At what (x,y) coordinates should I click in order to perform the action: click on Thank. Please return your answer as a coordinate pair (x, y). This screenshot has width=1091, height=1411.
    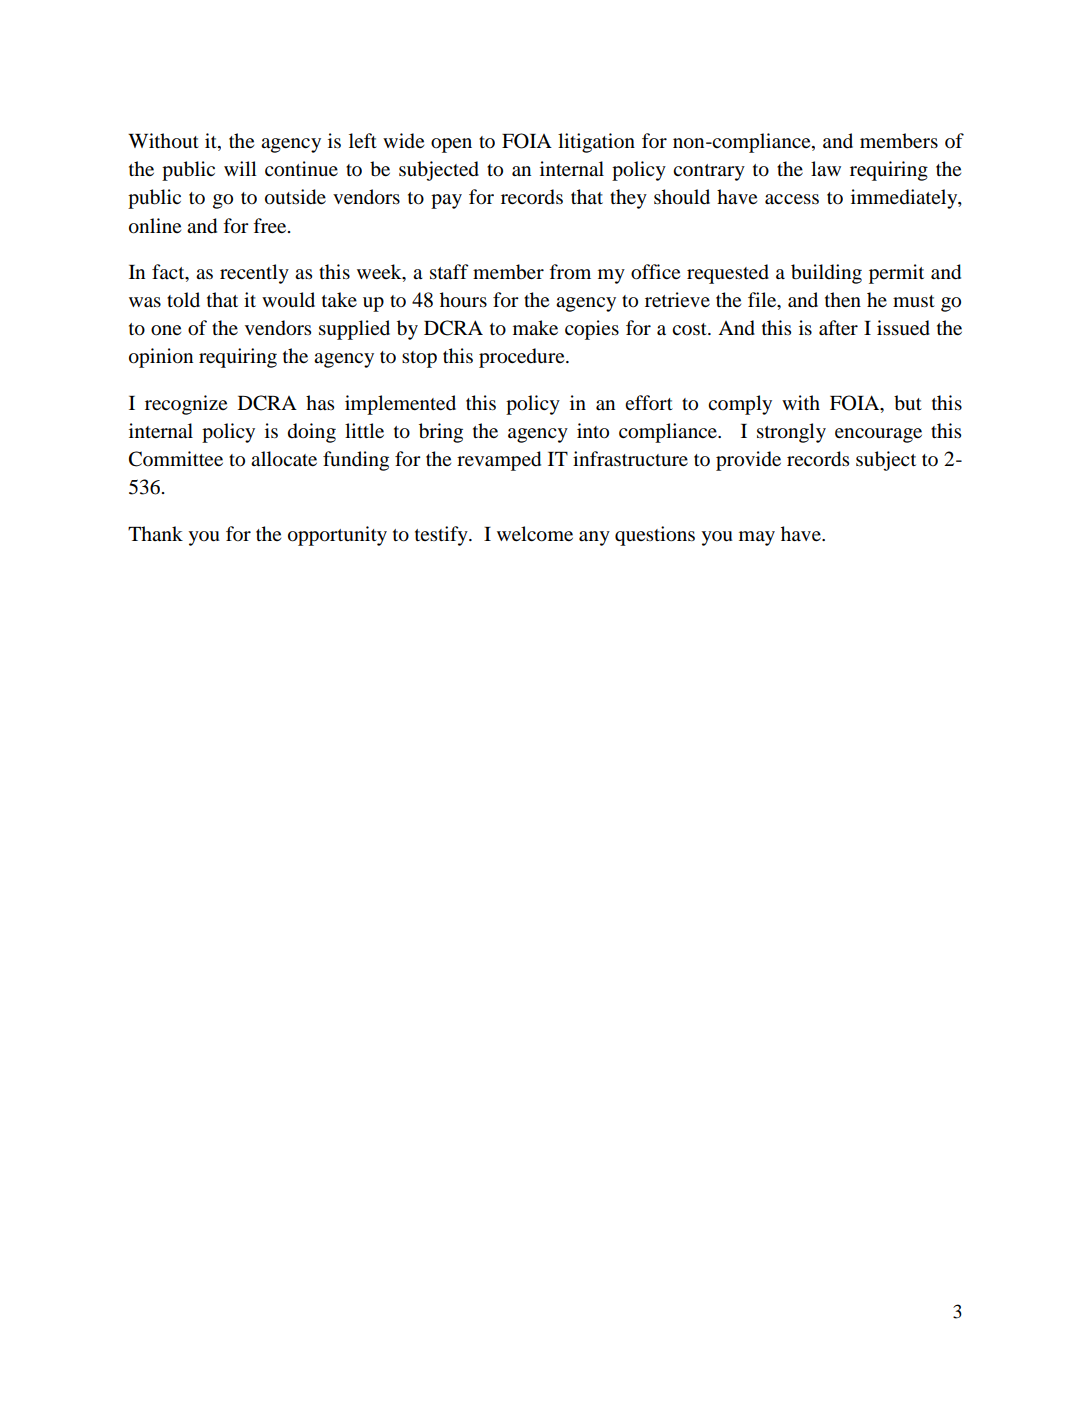
    Looking at the image, I should click on (155, 534).
